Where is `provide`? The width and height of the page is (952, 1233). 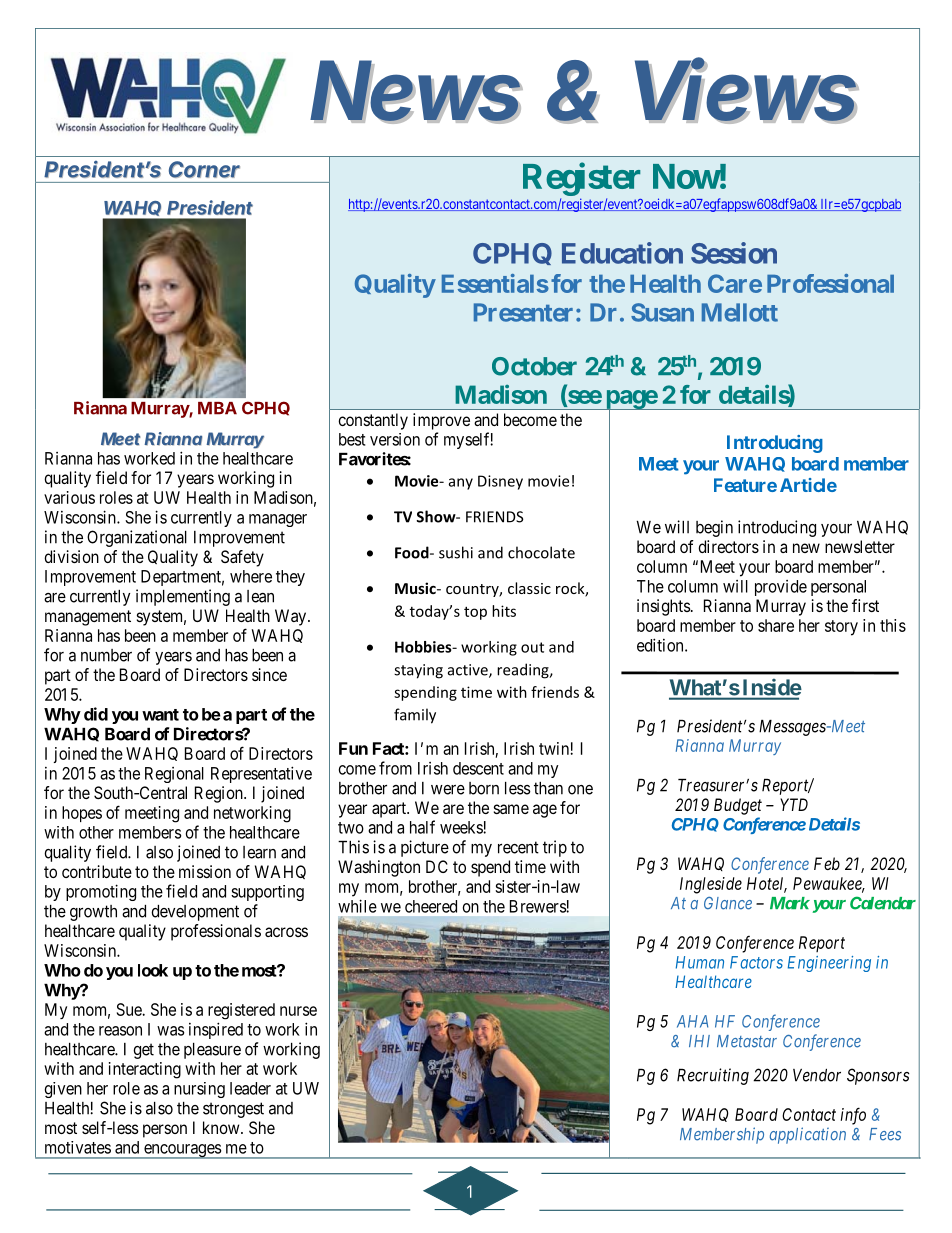
provide is located at coordinates (781, 588).
